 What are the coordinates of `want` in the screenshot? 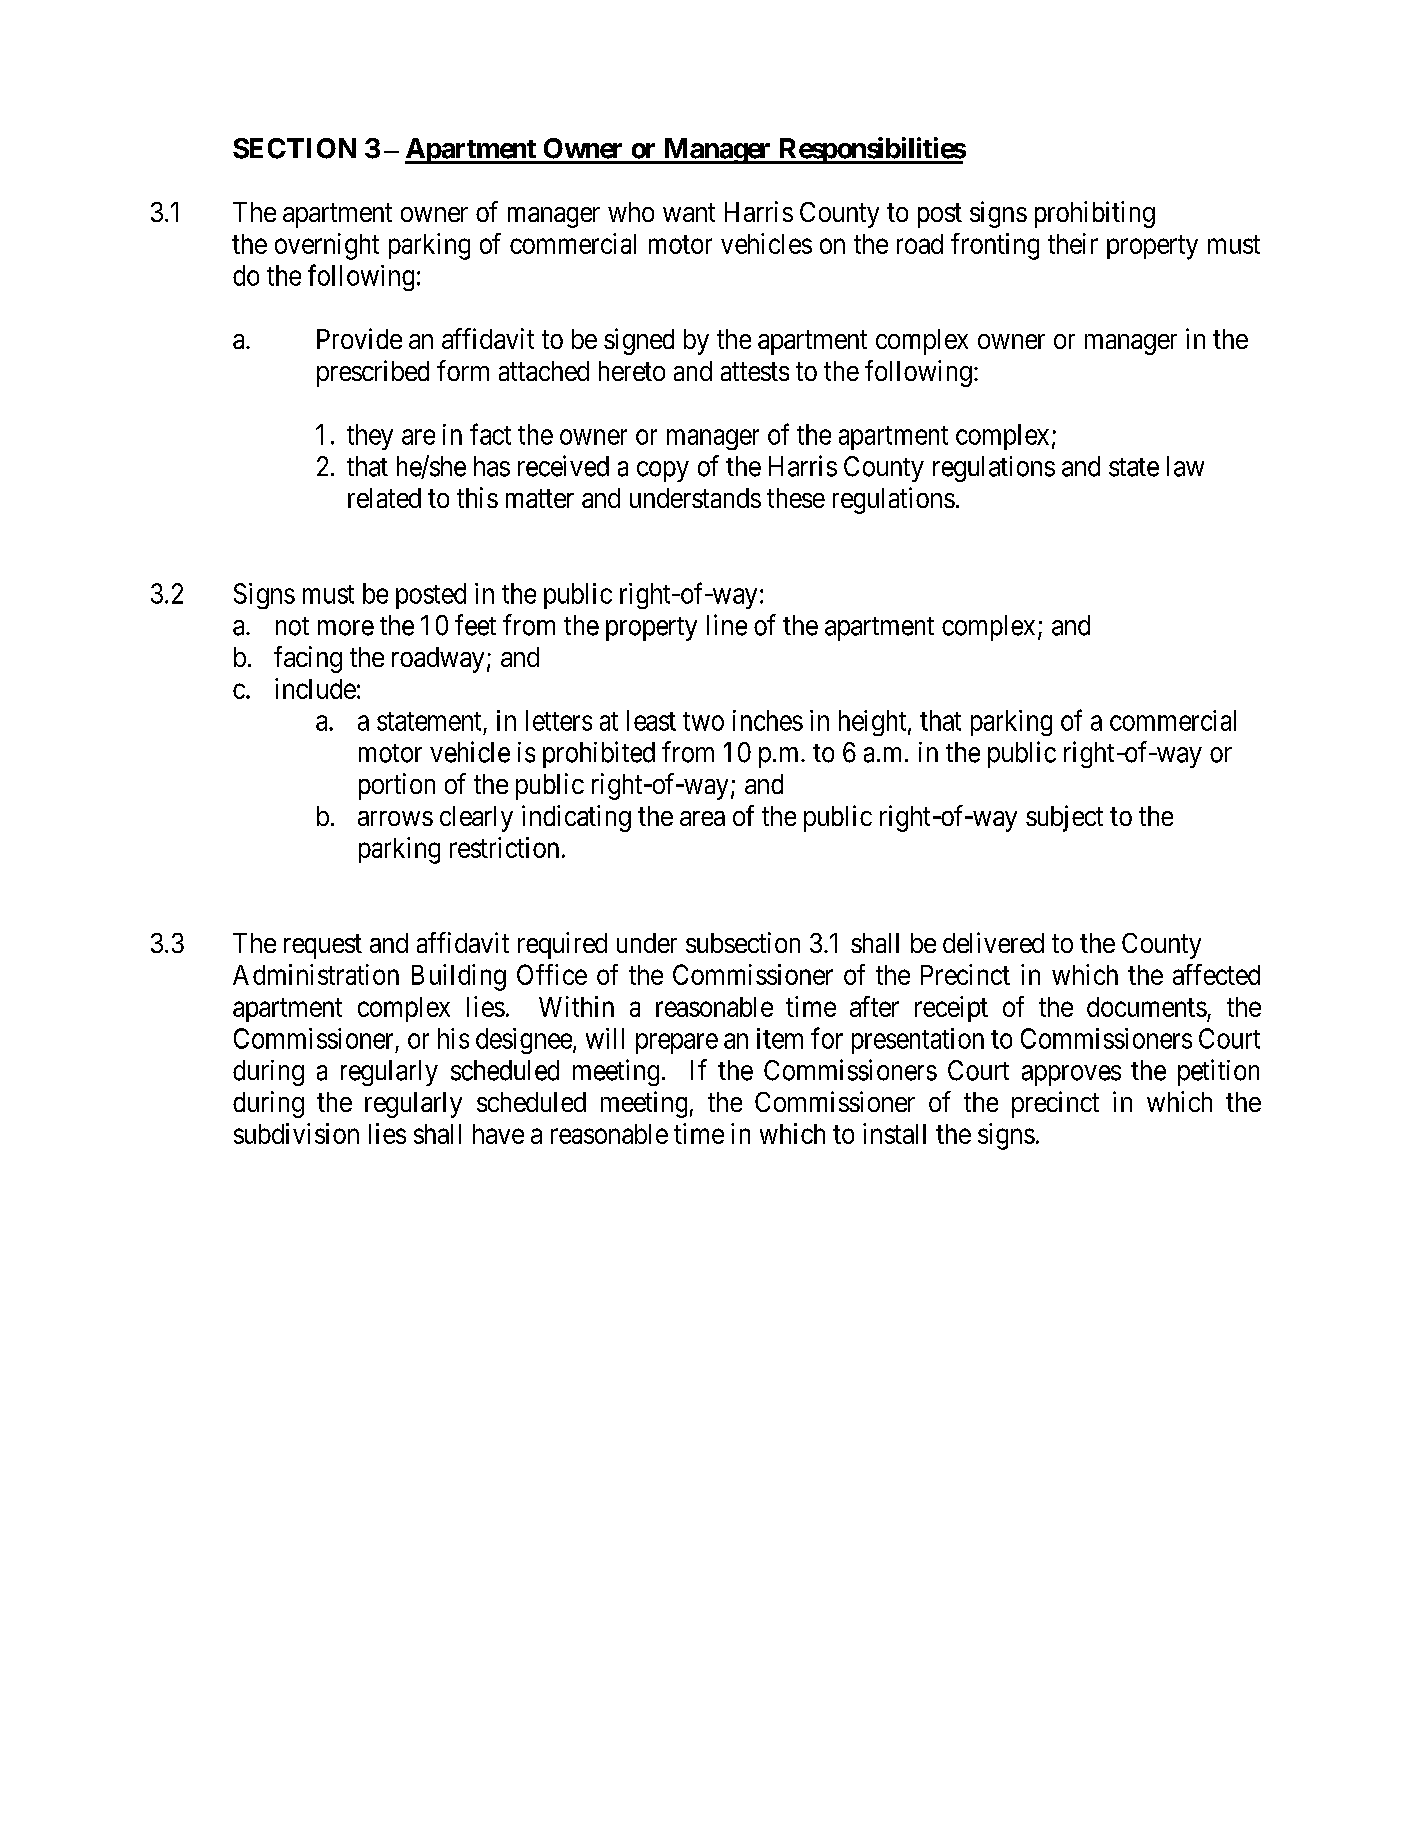 It's located at (689, 212).
